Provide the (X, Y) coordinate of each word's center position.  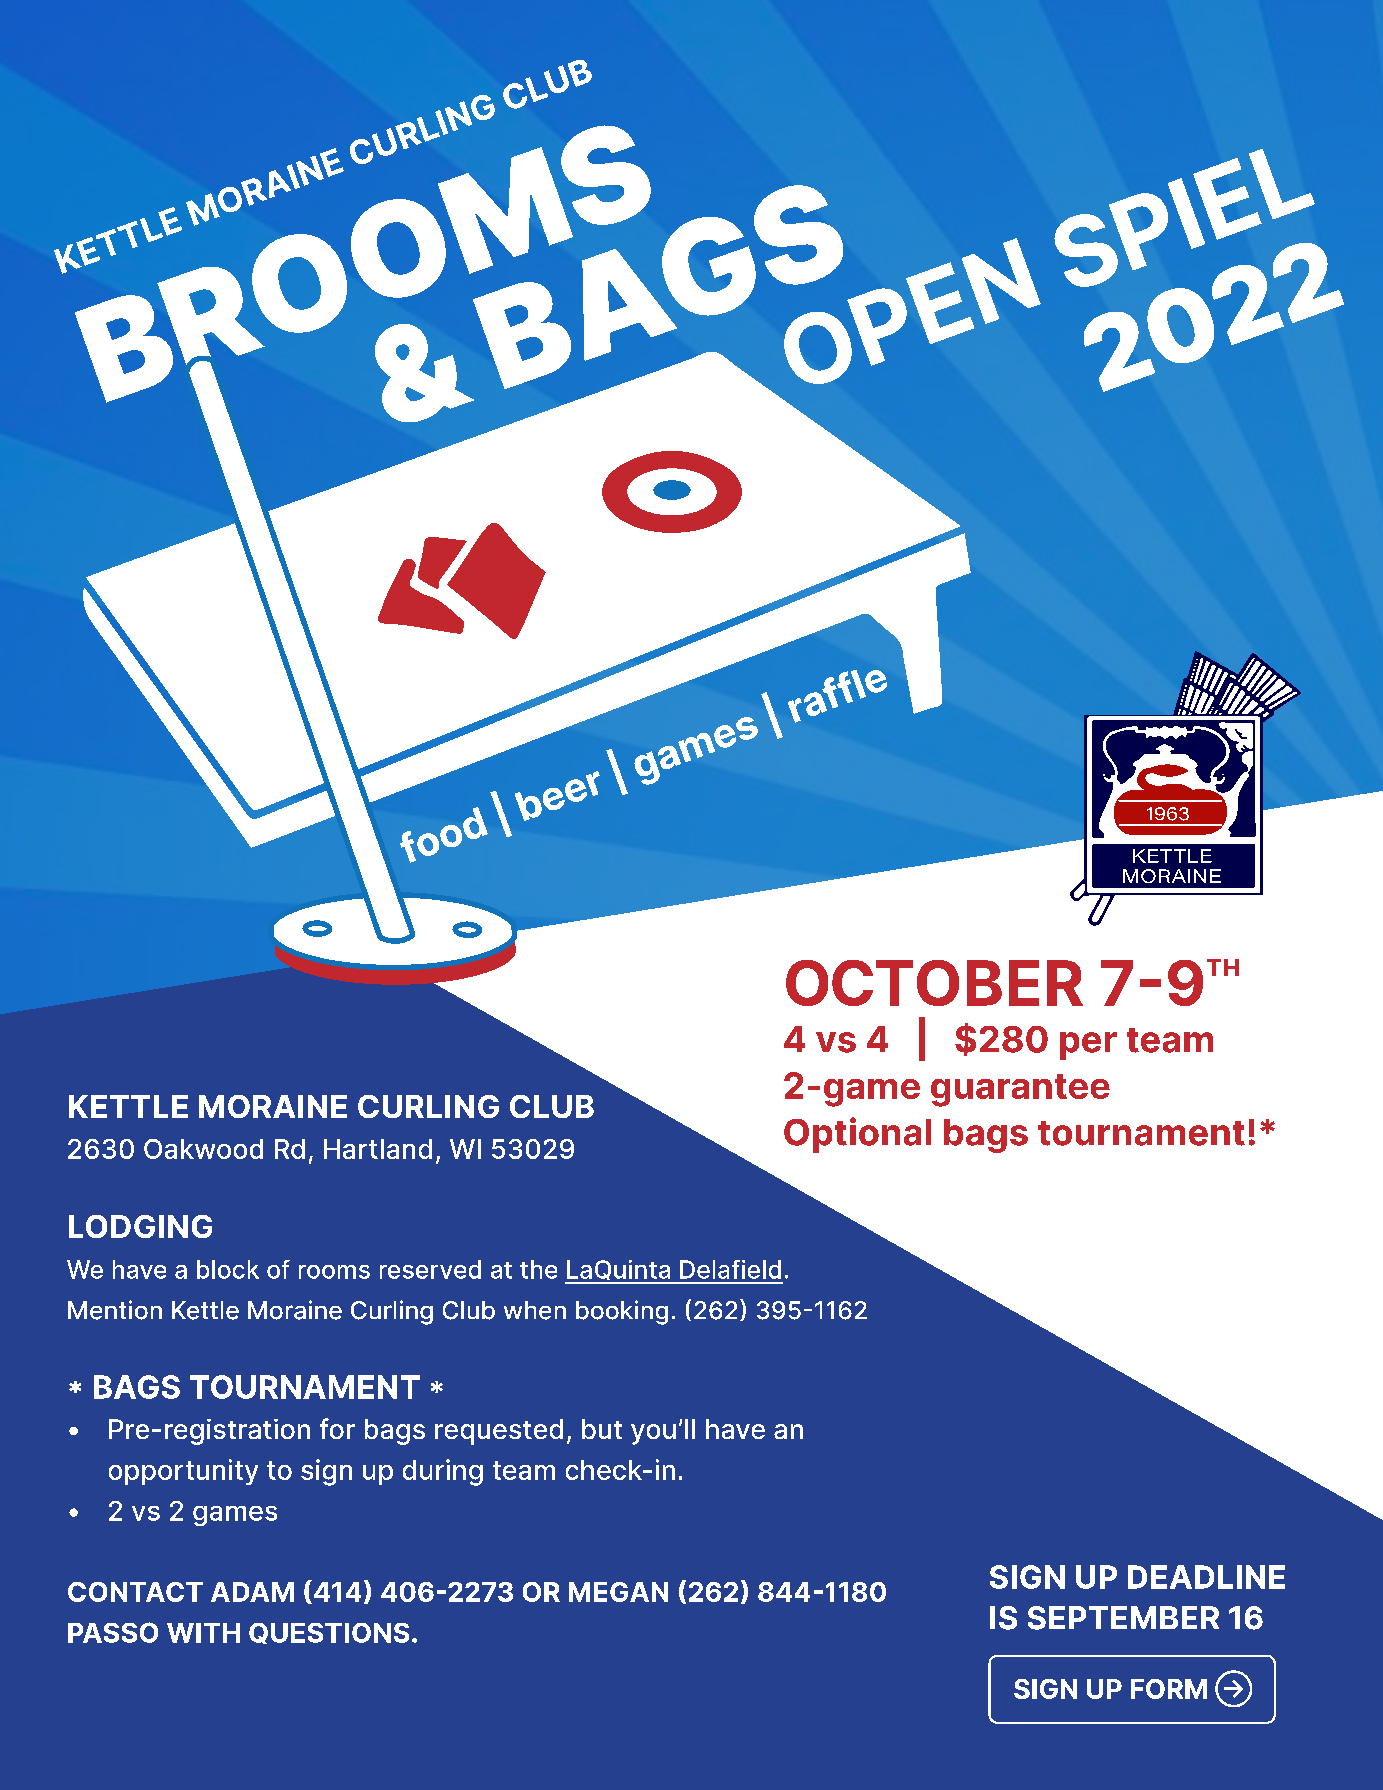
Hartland (378, 1149)
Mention (115, 1310)
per (1088, 1046)
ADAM (252, 1592)
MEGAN (618, 1592)
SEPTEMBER (1123, 1618)
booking (622, 1312)
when (535, 1310)
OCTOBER (934, 983)
